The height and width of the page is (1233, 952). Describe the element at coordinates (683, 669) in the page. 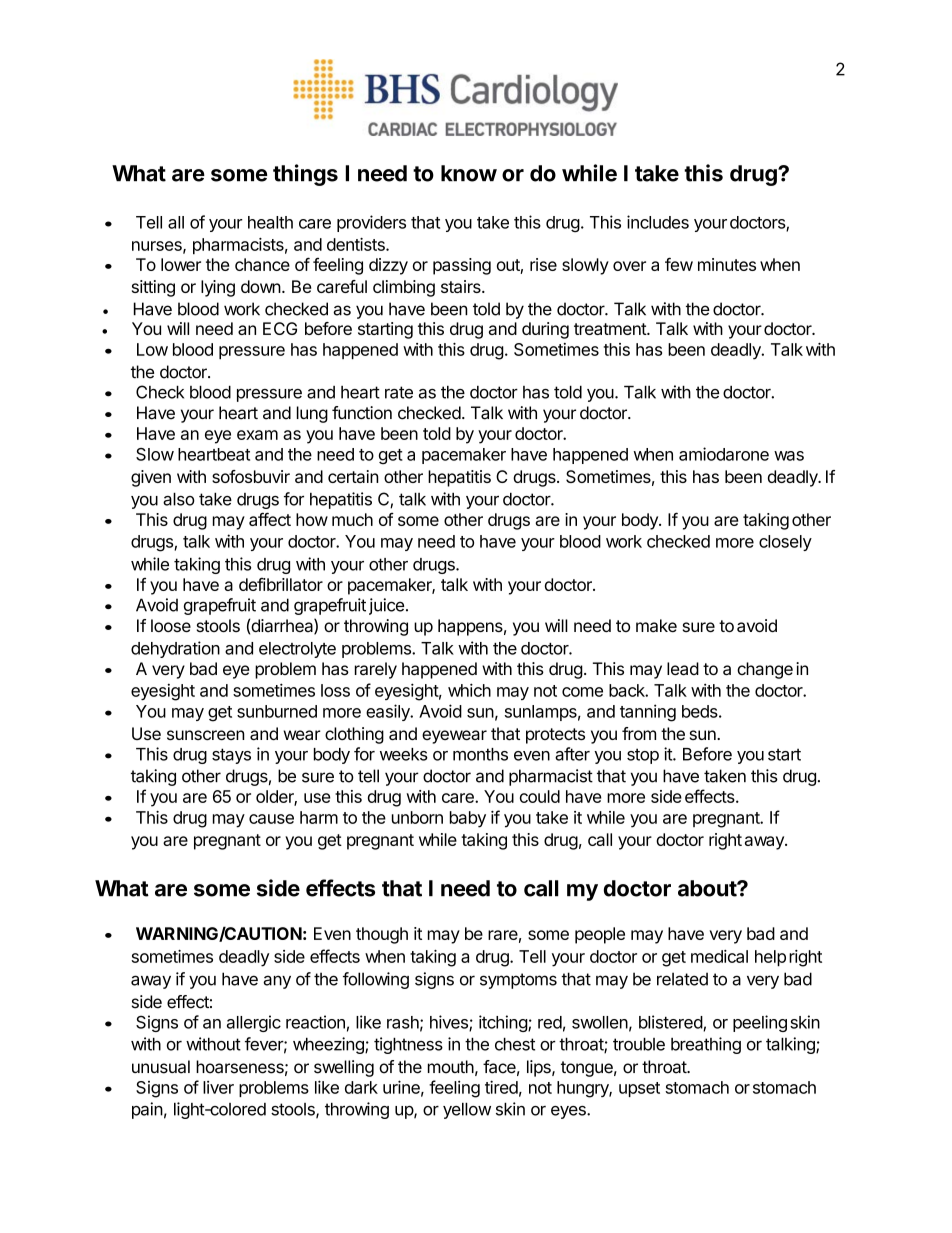

I see `lead` at that location.
